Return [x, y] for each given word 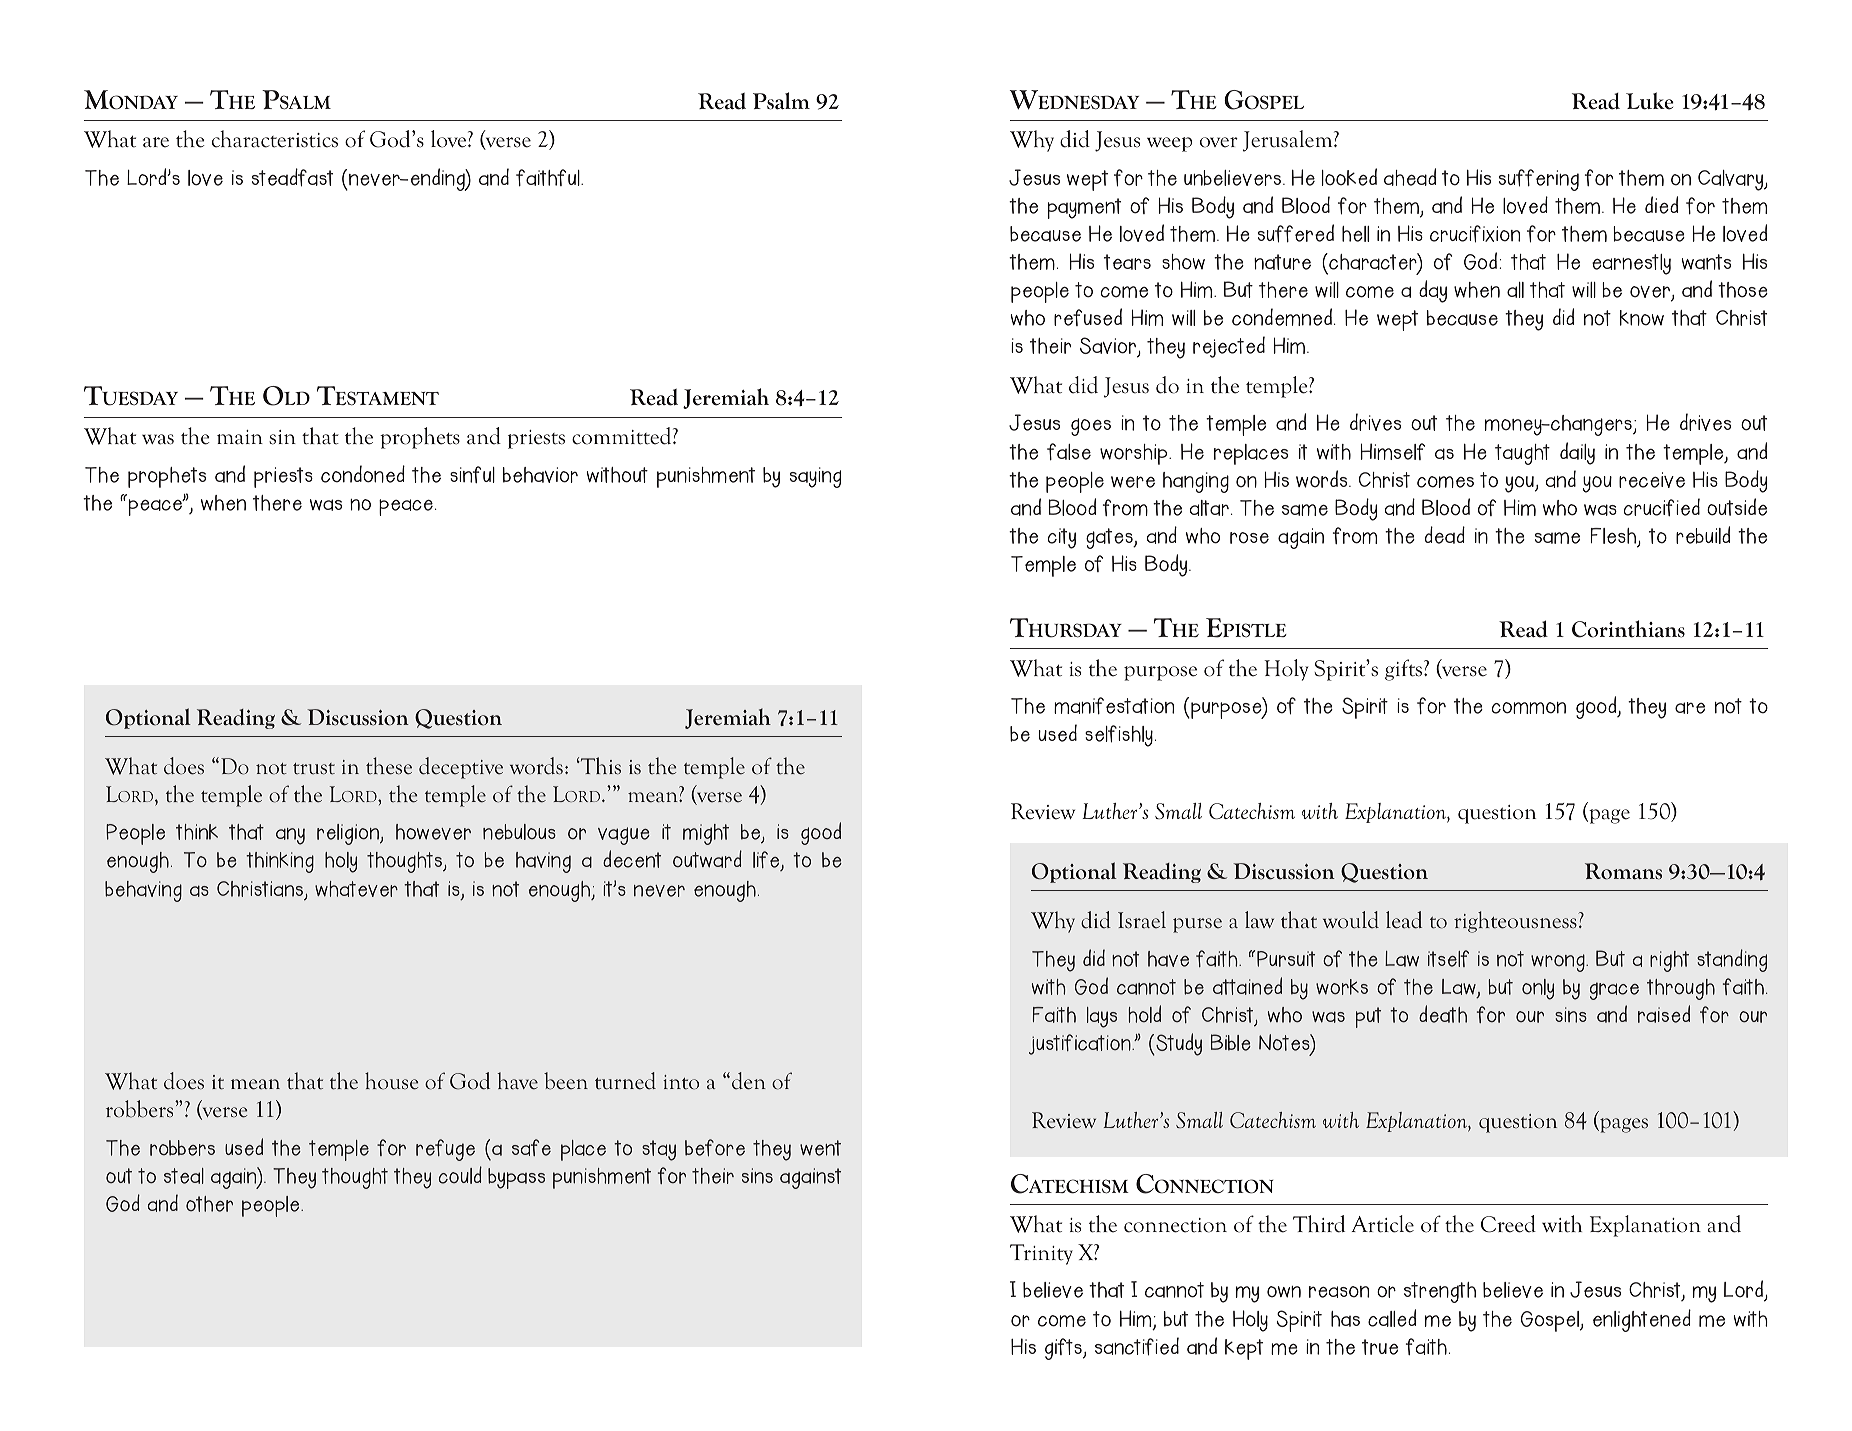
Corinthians [1628, 629]
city [1062, 538]
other [209, 1204]
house [391, 1081]
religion [349, 834]
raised [1664, 1014]
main [240, 437]
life [767, 861]
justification [1081, 1044]
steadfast [292, 177]
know [1642, 318]
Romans [1623, 871]
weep [1169, 144]
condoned [363, 474]
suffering [1539, 180]
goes [1091, 427]
